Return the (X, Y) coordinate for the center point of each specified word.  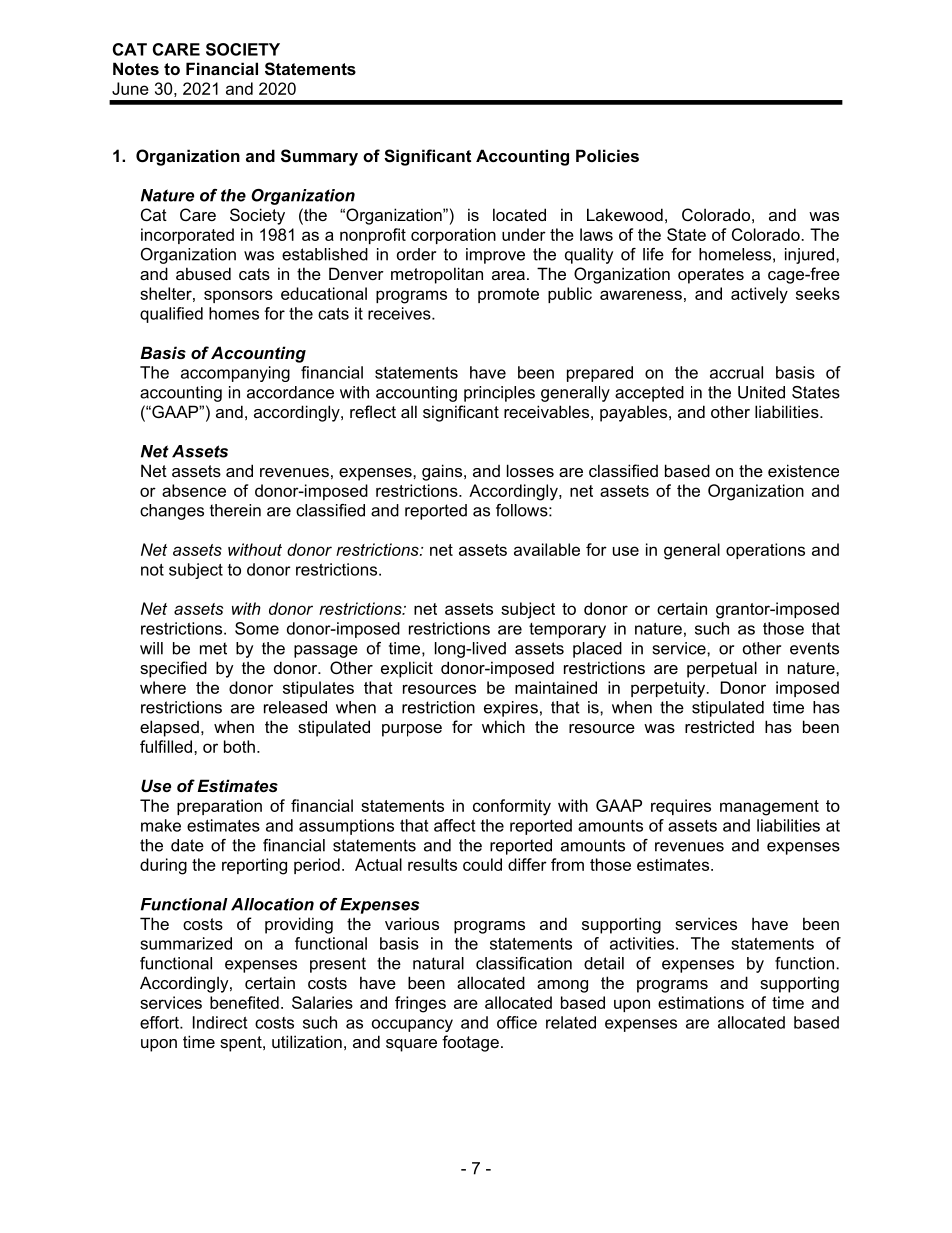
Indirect (220, 1022)
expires (511, 709)
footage (470, 1043)
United (761, 392)
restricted (719, 726)
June (130, 88)
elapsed (169, 728)
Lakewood (625, 214)
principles (499, 394)
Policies (607, 155)
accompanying (235, 374)
